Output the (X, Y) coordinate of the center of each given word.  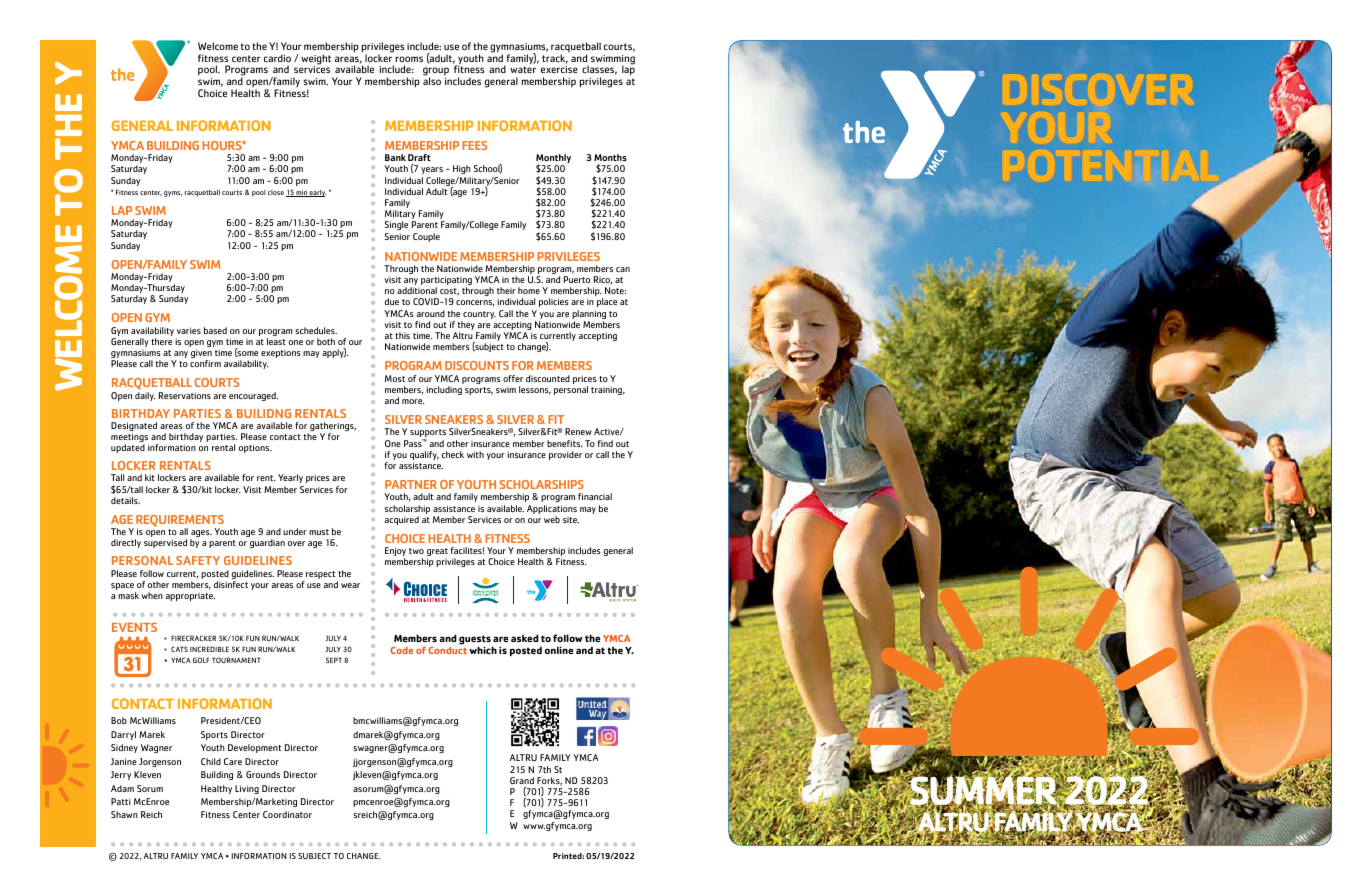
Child (211, 761)
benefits (565, 443)
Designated (134, 428)
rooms (409, 59)
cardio (277, 58)
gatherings (332, 428)
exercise (559, 69)
